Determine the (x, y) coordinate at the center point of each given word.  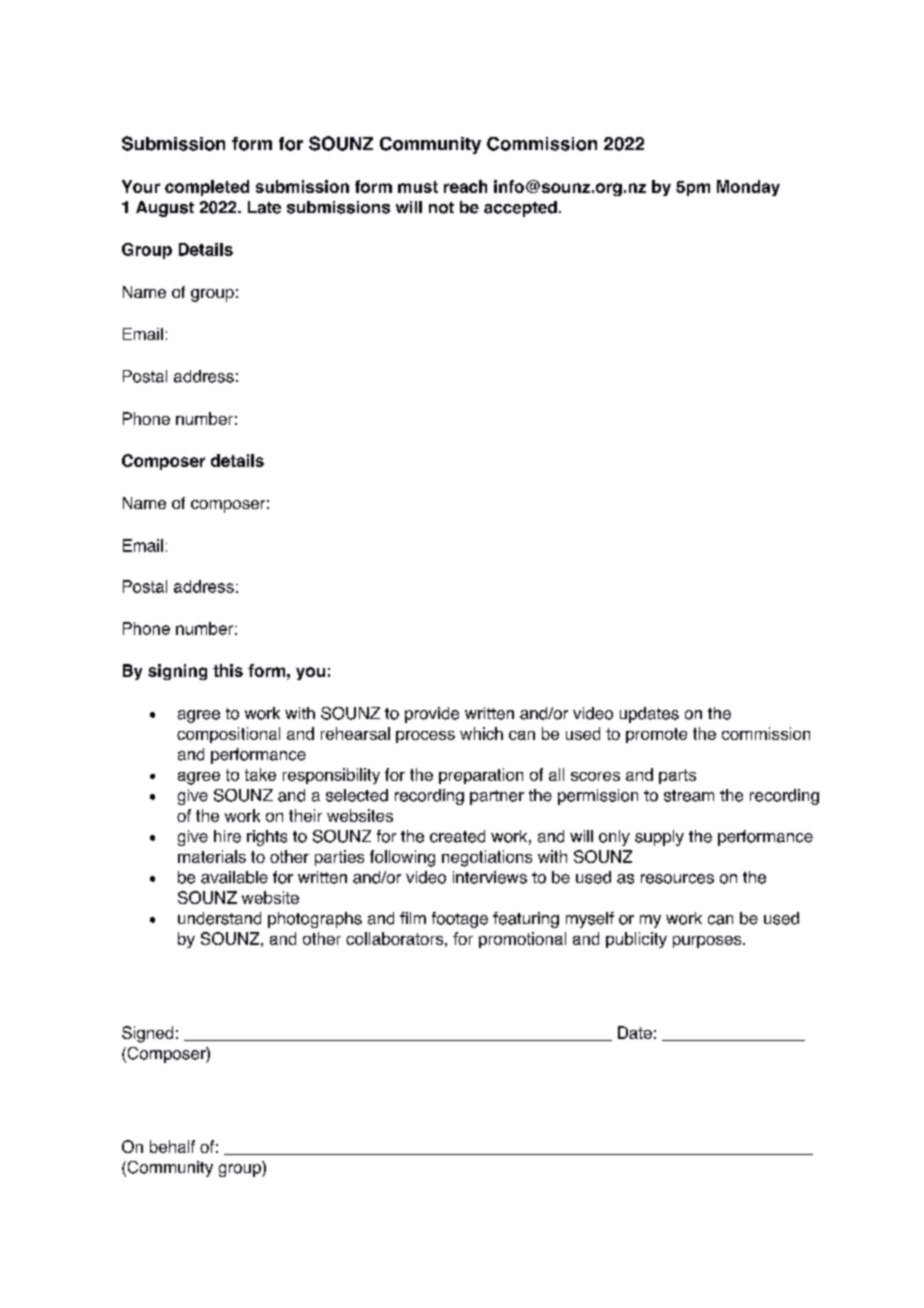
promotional (522, 940)
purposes (708, 942)
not (441, 208)
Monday (748, 188)
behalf (172, 1146)
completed (207, 188)
